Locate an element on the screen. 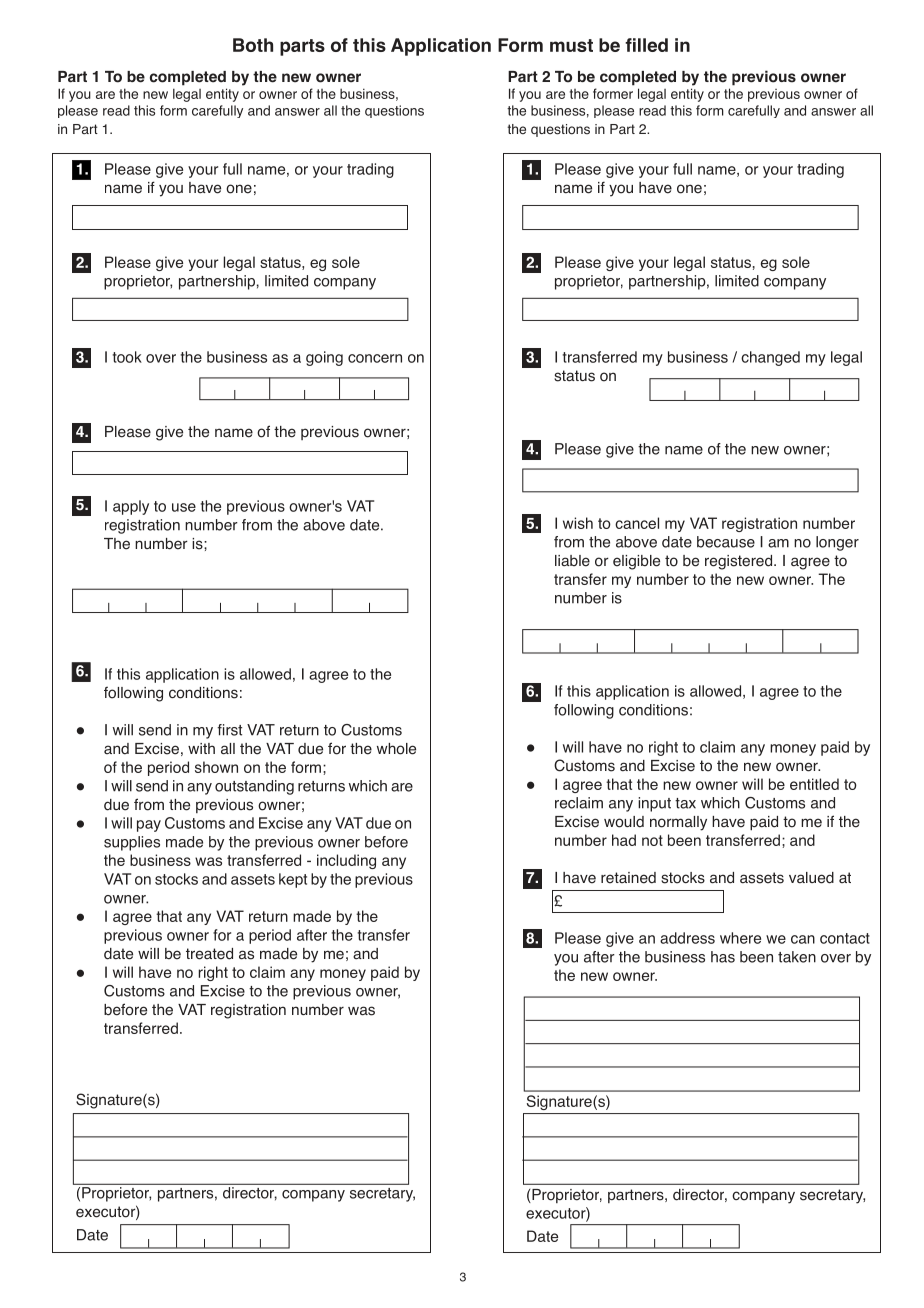  must is located at coordinates (571, 45).
